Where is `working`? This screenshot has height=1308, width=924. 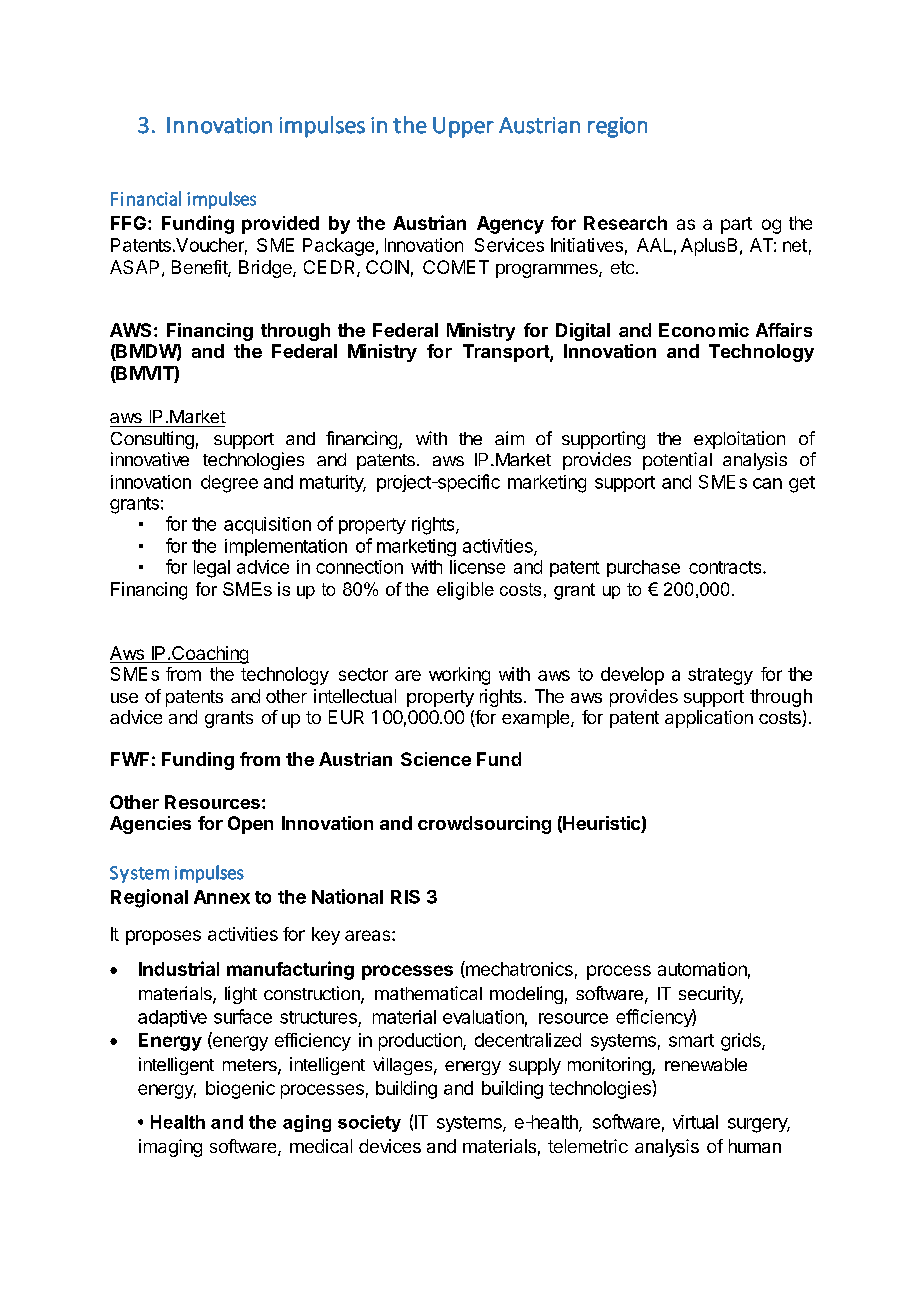
working is located at coordinates (459, 676).
